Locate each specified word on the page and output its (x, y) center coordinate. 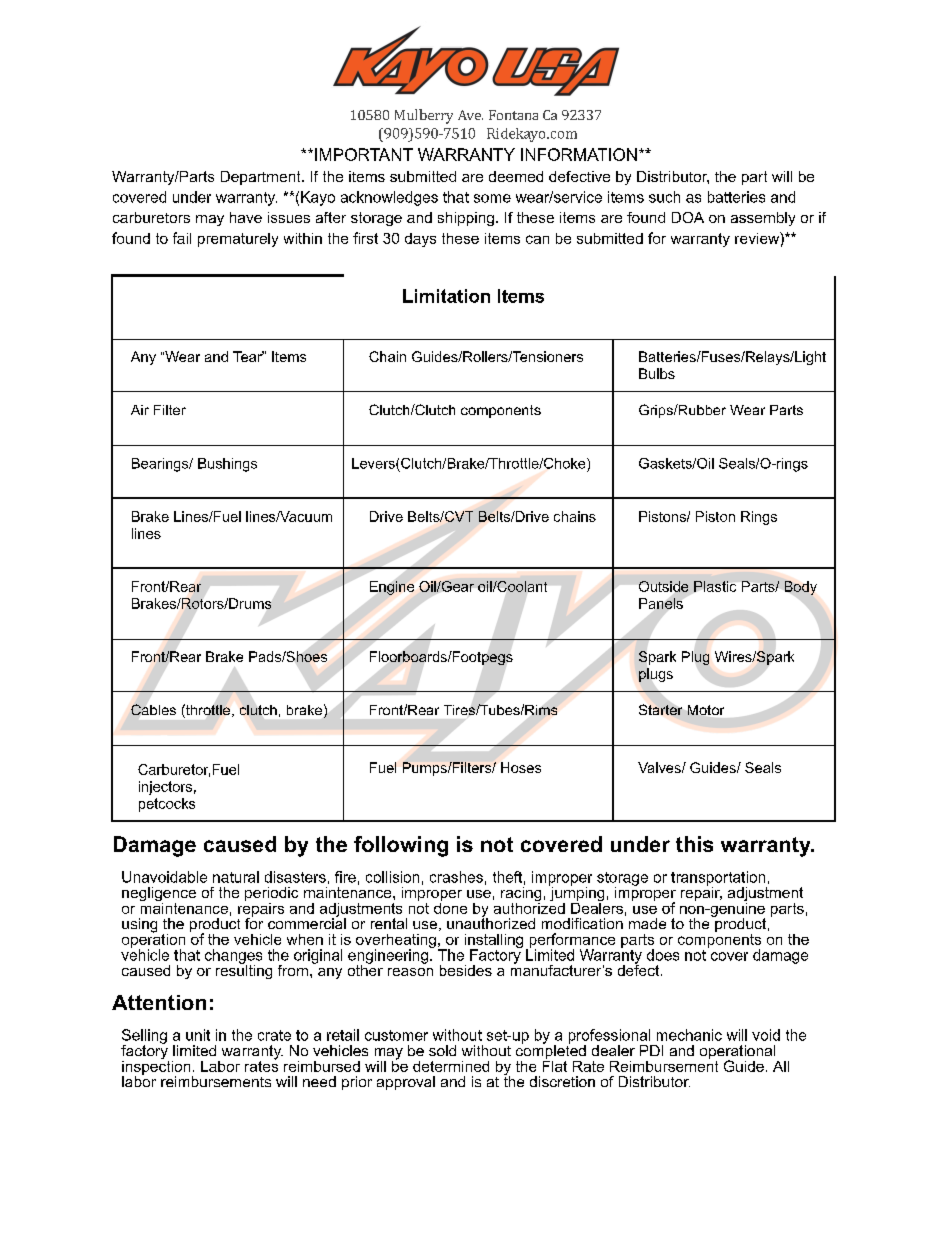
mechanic (689, 1035)
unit (198, 1035)
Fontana (513, 115)
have (246, 217)
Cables (153, 709)
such (664, 197)
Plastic (715, 586)
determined (451, 1066)
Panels (661, 603)
